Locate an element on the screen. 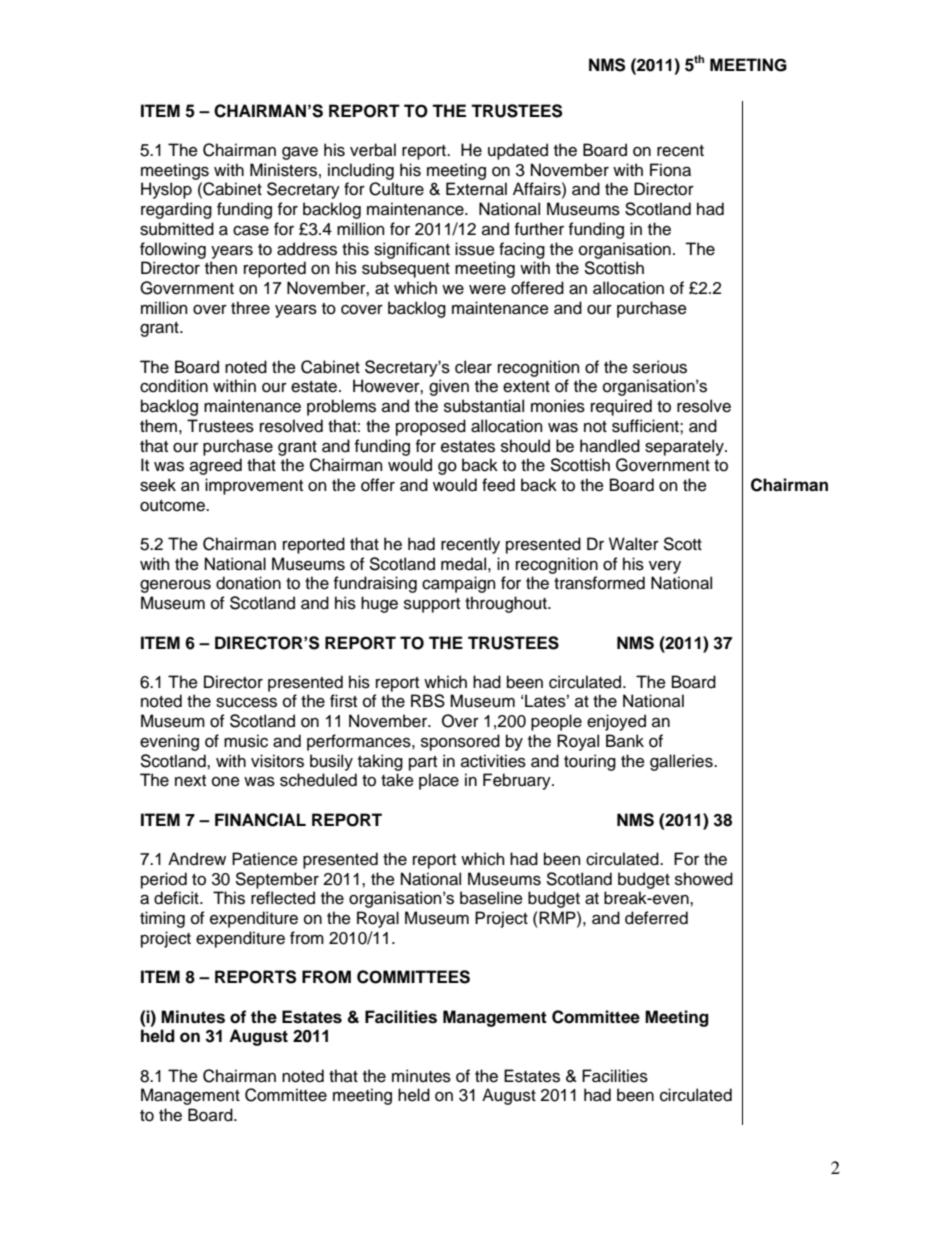 This screenshot has height=1233, width=952. baseline is located at coordinates (491, 898).
